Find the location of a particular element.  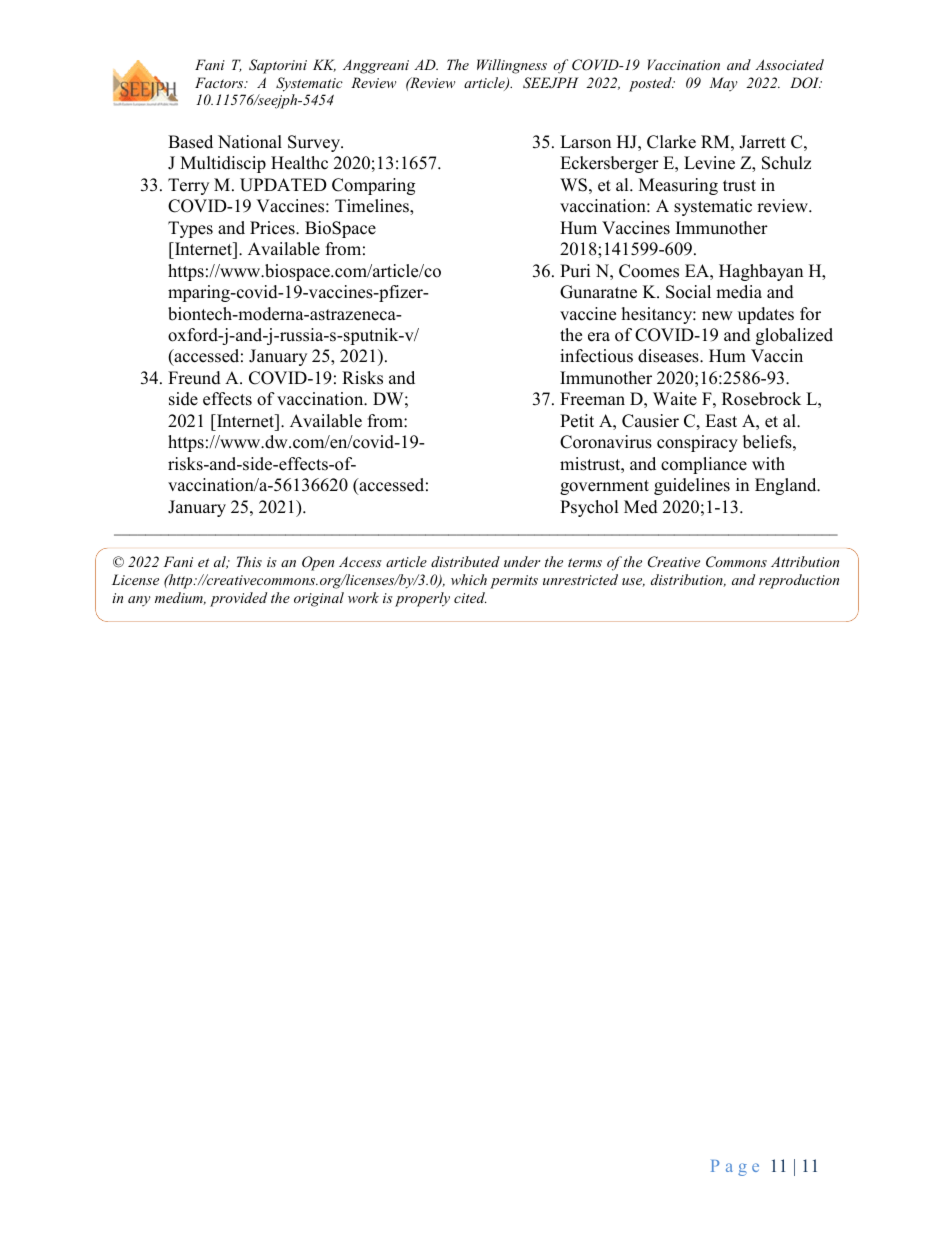

provided is located at coordinates (238, 599).
